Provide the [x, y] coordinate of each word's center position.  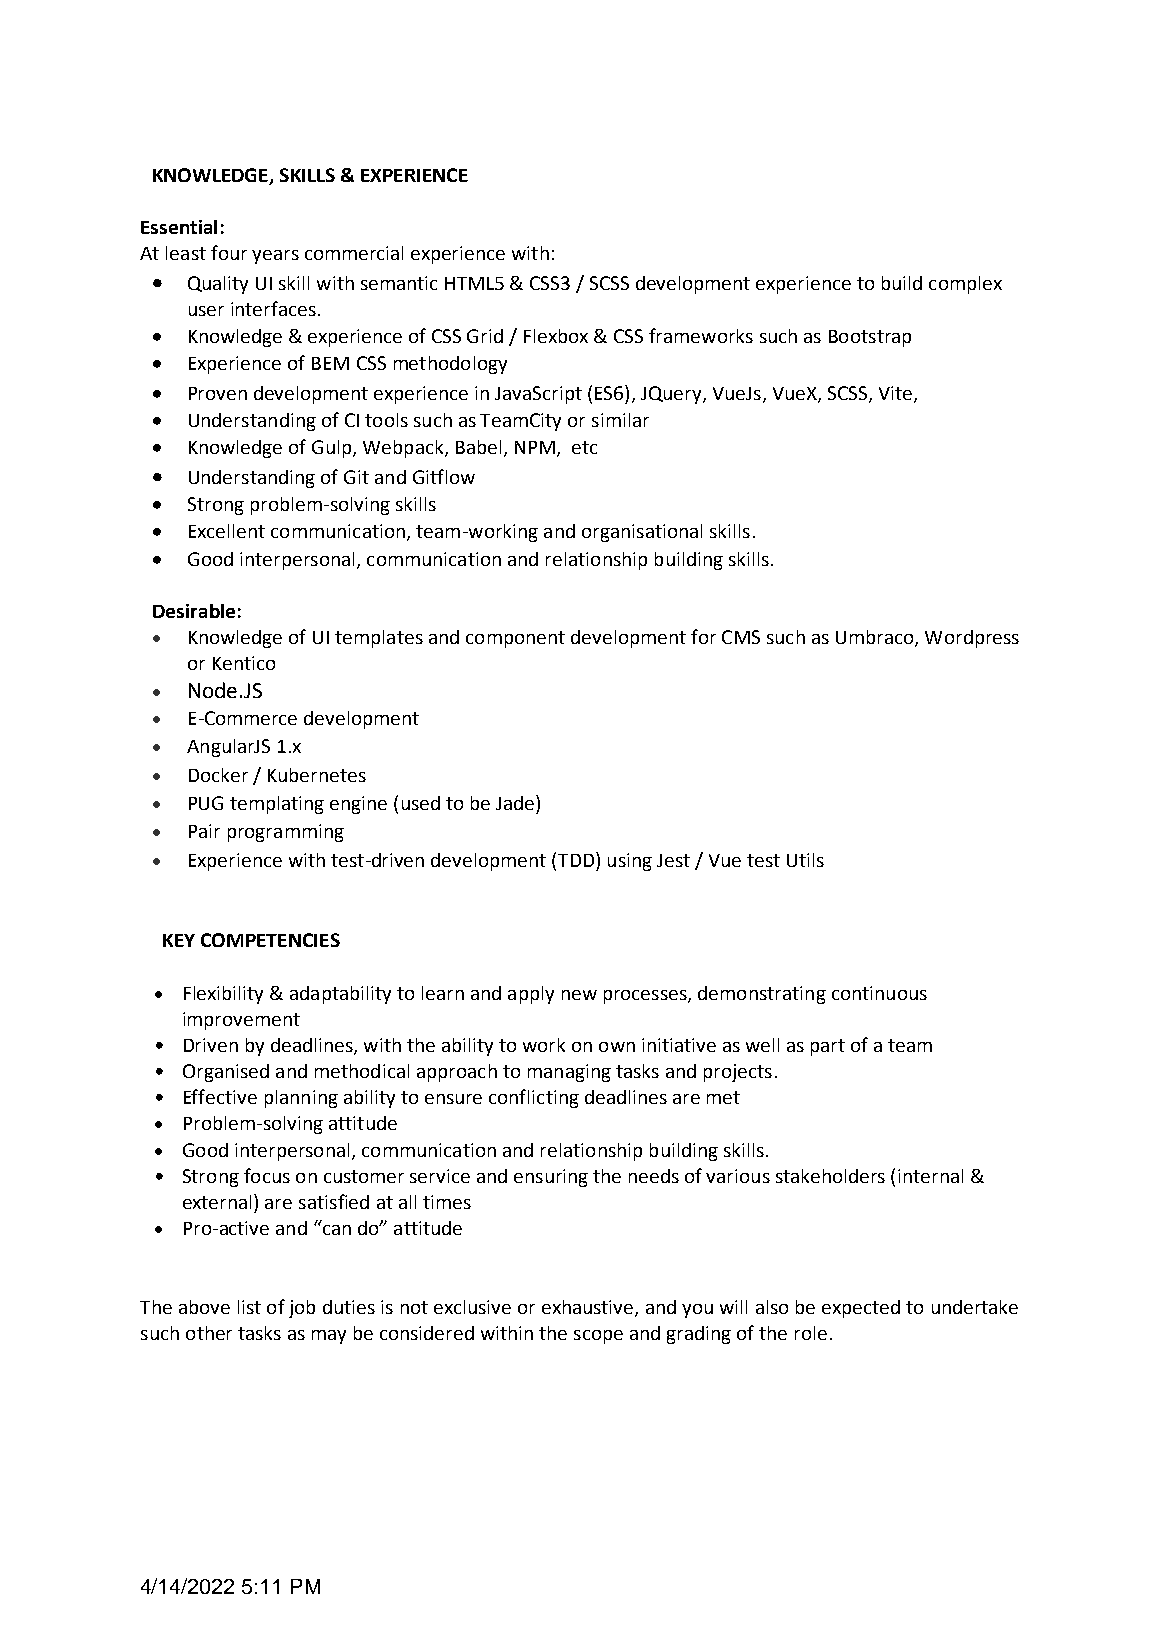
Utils [805, 860]
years [275, 257]
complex [965, 285]
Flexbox [556, 336]
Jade [516, 802]
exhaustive [589, 1308]
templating [277, 805]
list [249, 1307]
